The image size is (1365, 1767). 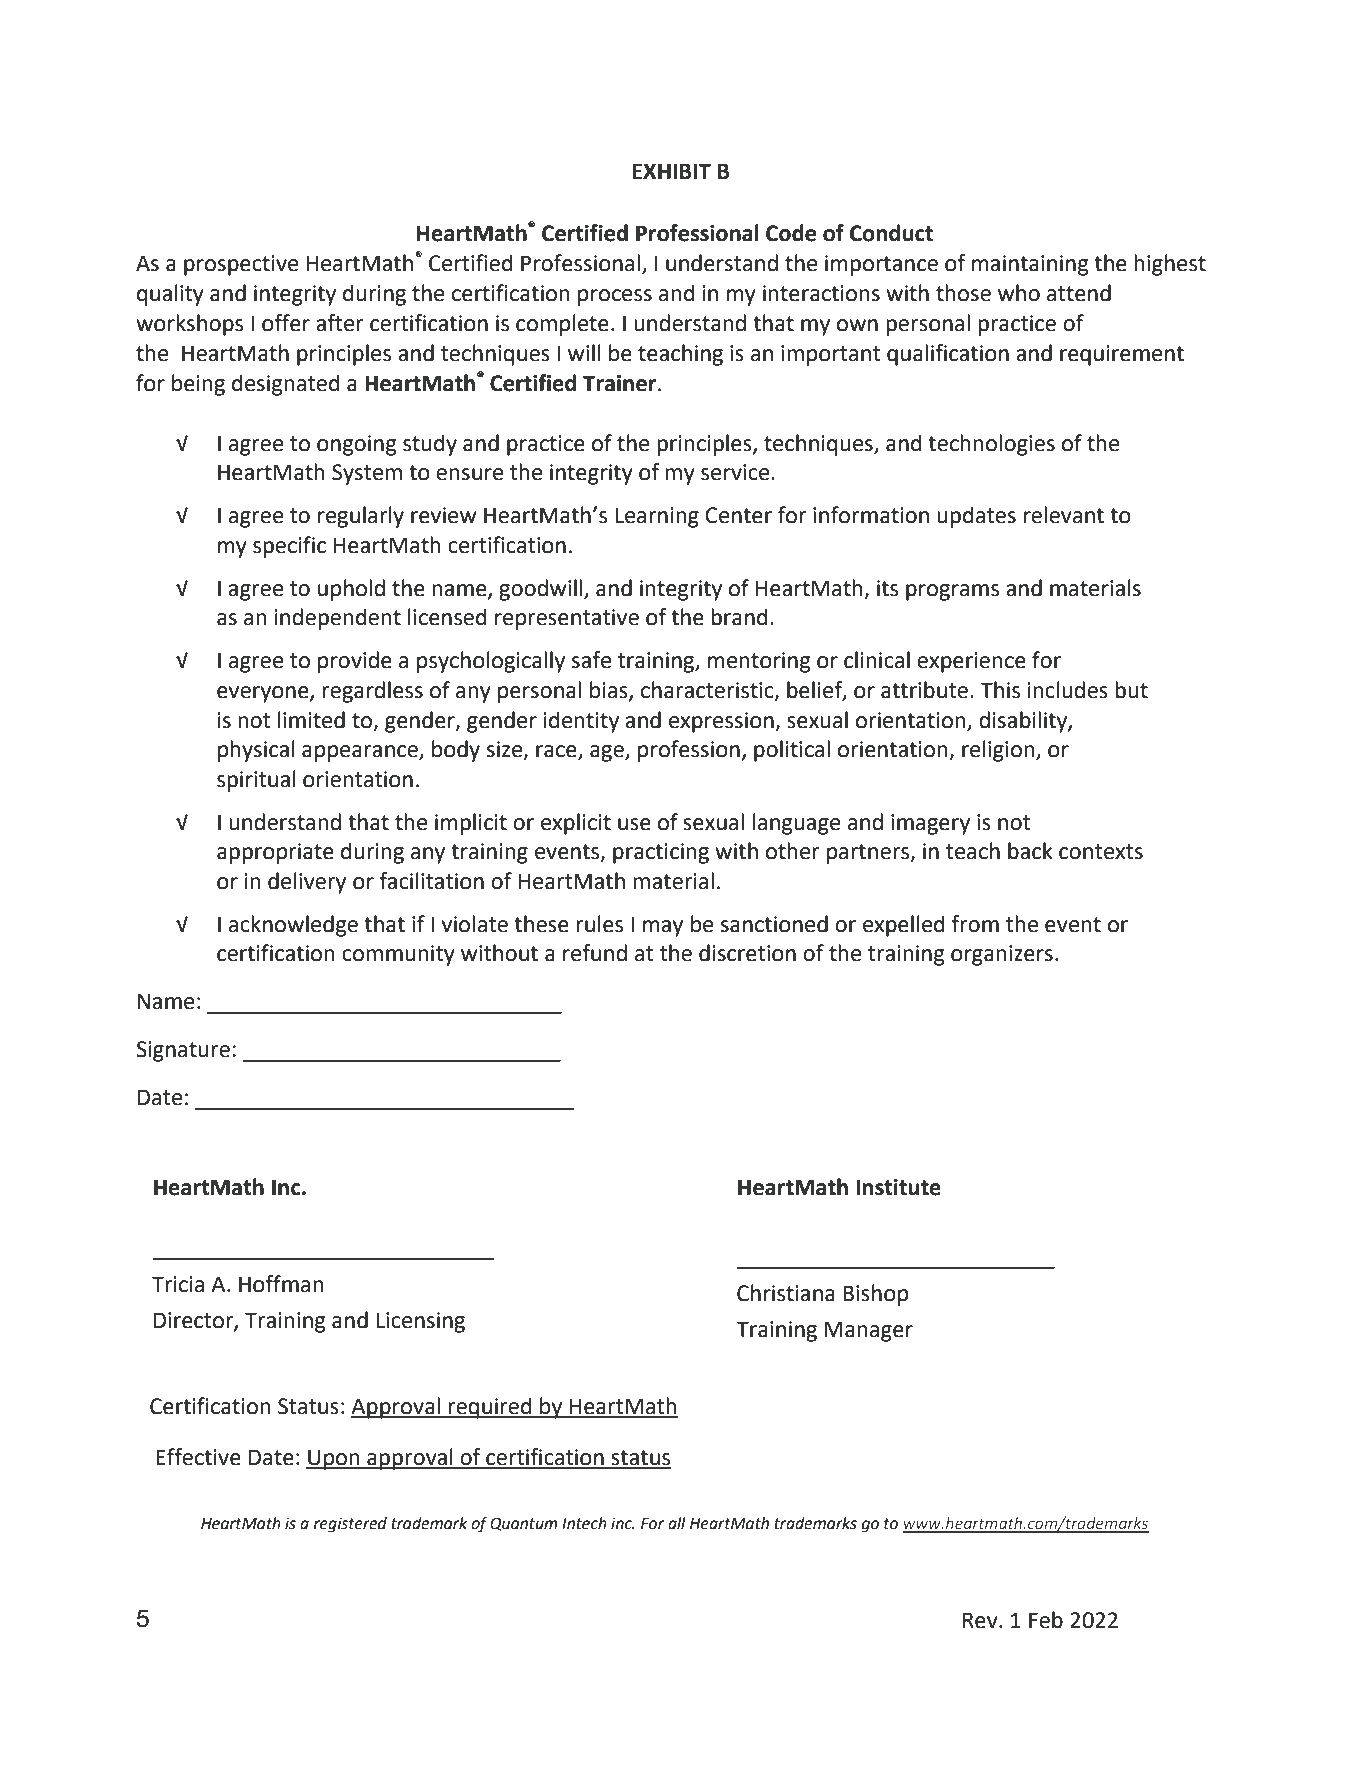 What do you see at coordinates (1030, 851) in the page?
I see `back` at bounding box center [1030, 851].
